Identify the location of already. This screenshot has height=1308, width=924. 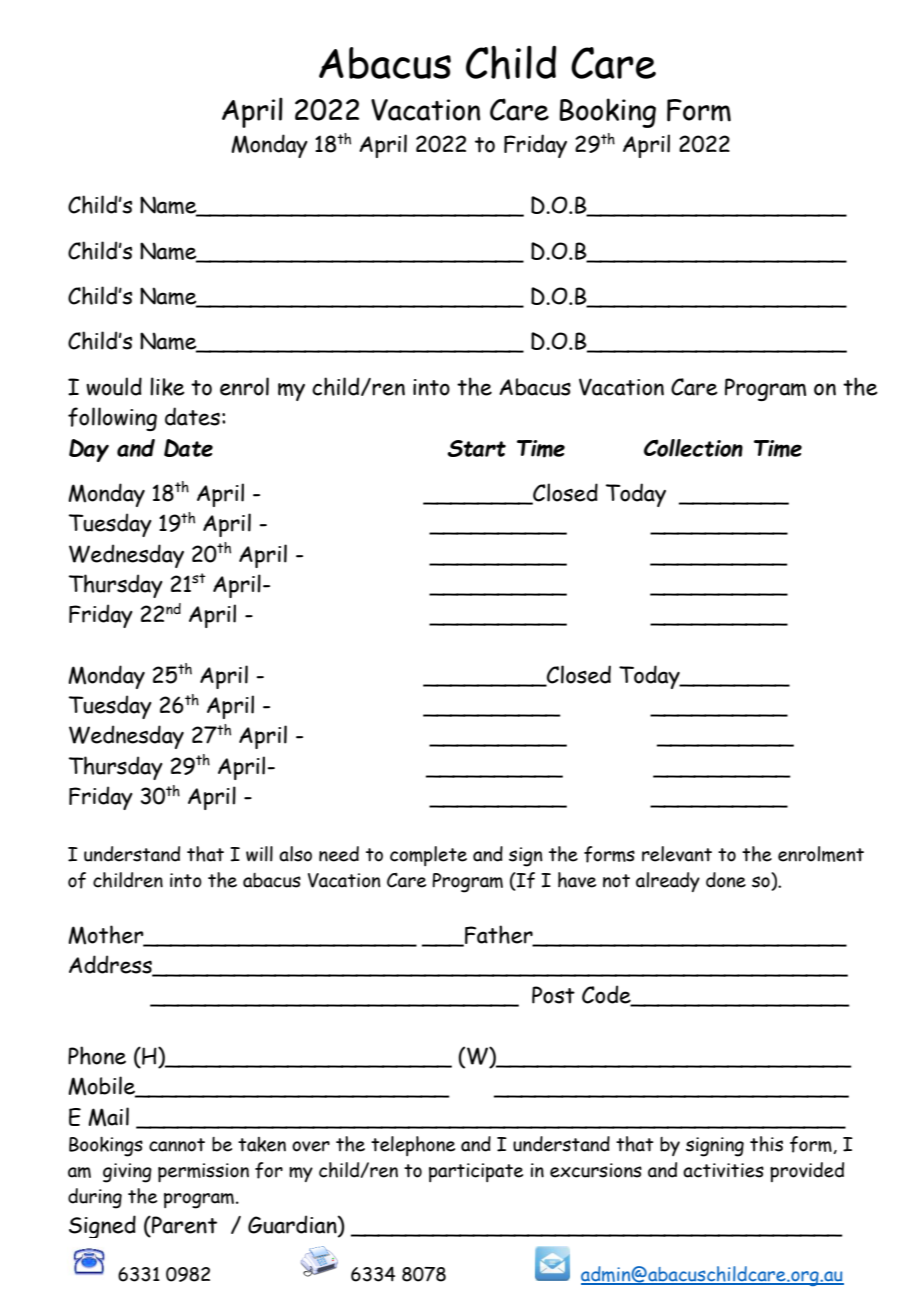
(668, 882).
